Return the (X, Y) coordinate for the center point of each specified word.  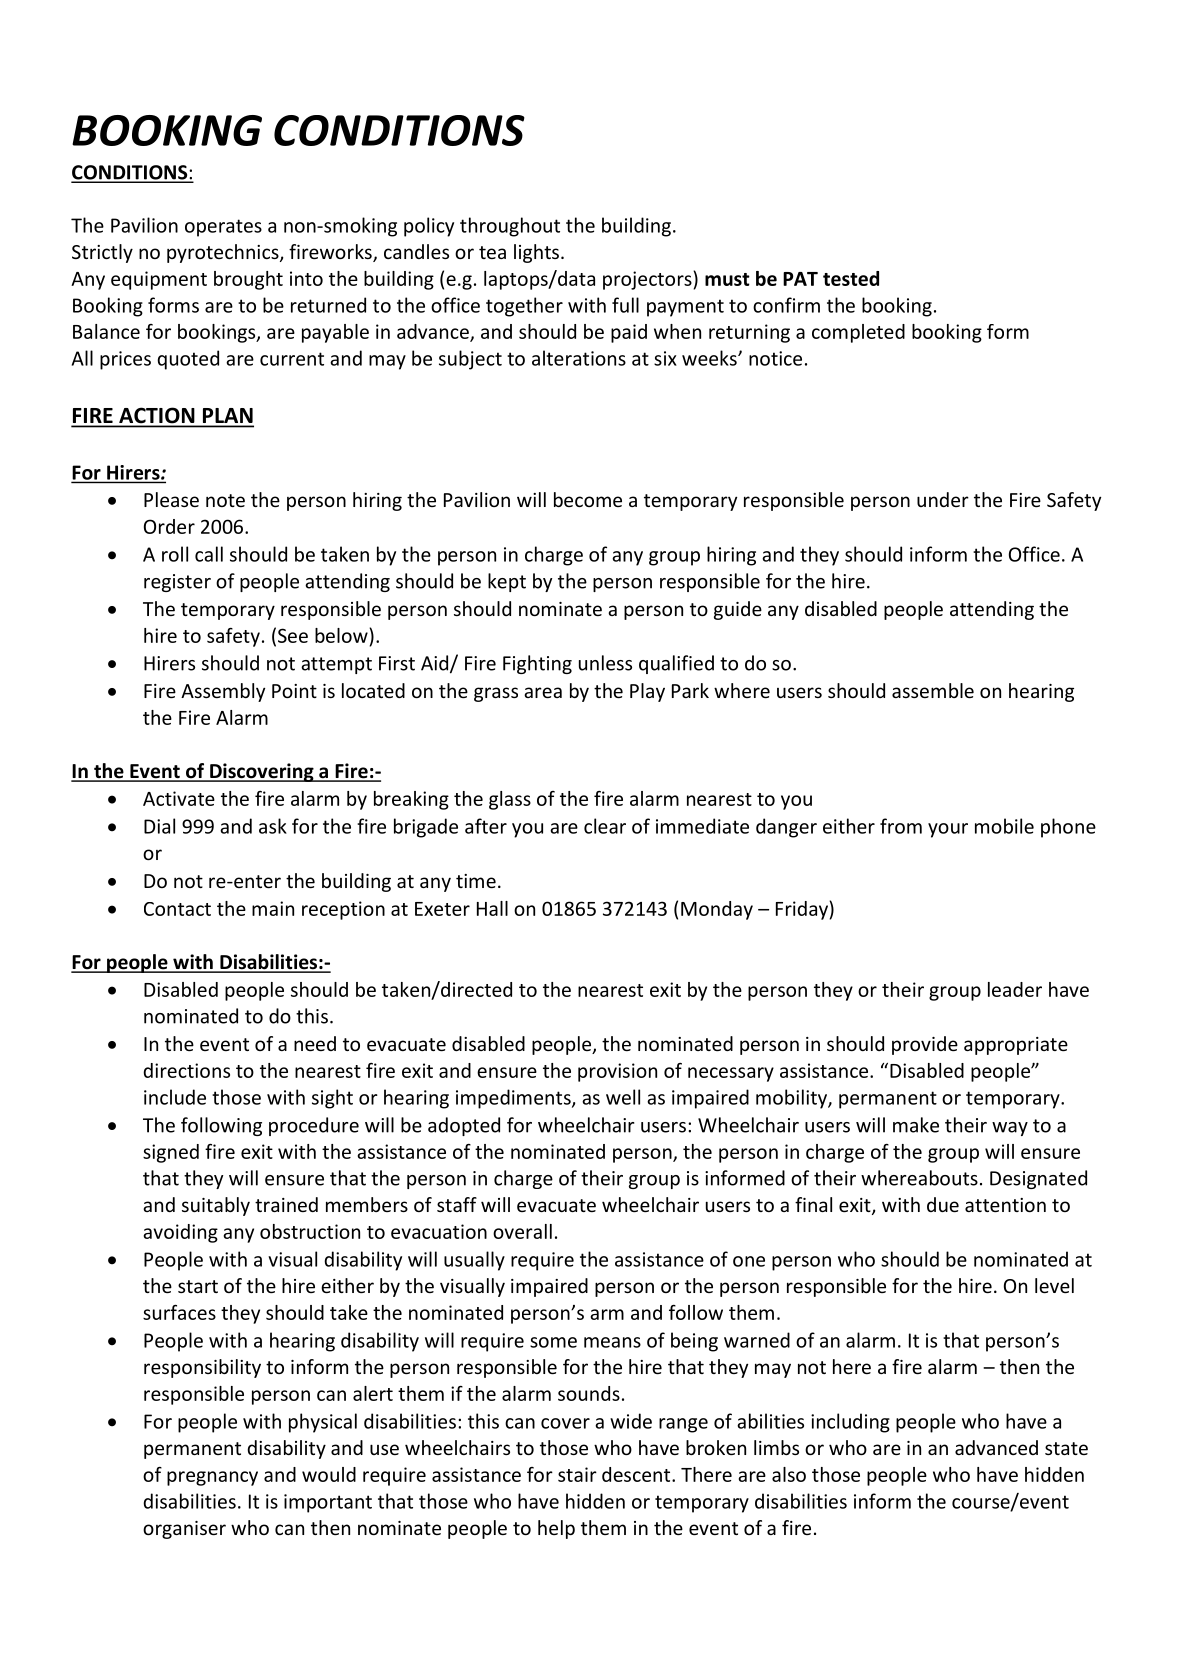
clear (605, 826)
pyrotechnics (224, 253)
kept (507, 582)
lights (536, 253)
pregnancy (212, 1478)
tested (851, 278)
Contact (177, 909)
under (943, 499)
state (1066, 1448)
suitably (216, 1206)
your (948, 830)
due (943, 1204)
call (209, 554)
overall (522, 1231)
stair (577, 1474)
